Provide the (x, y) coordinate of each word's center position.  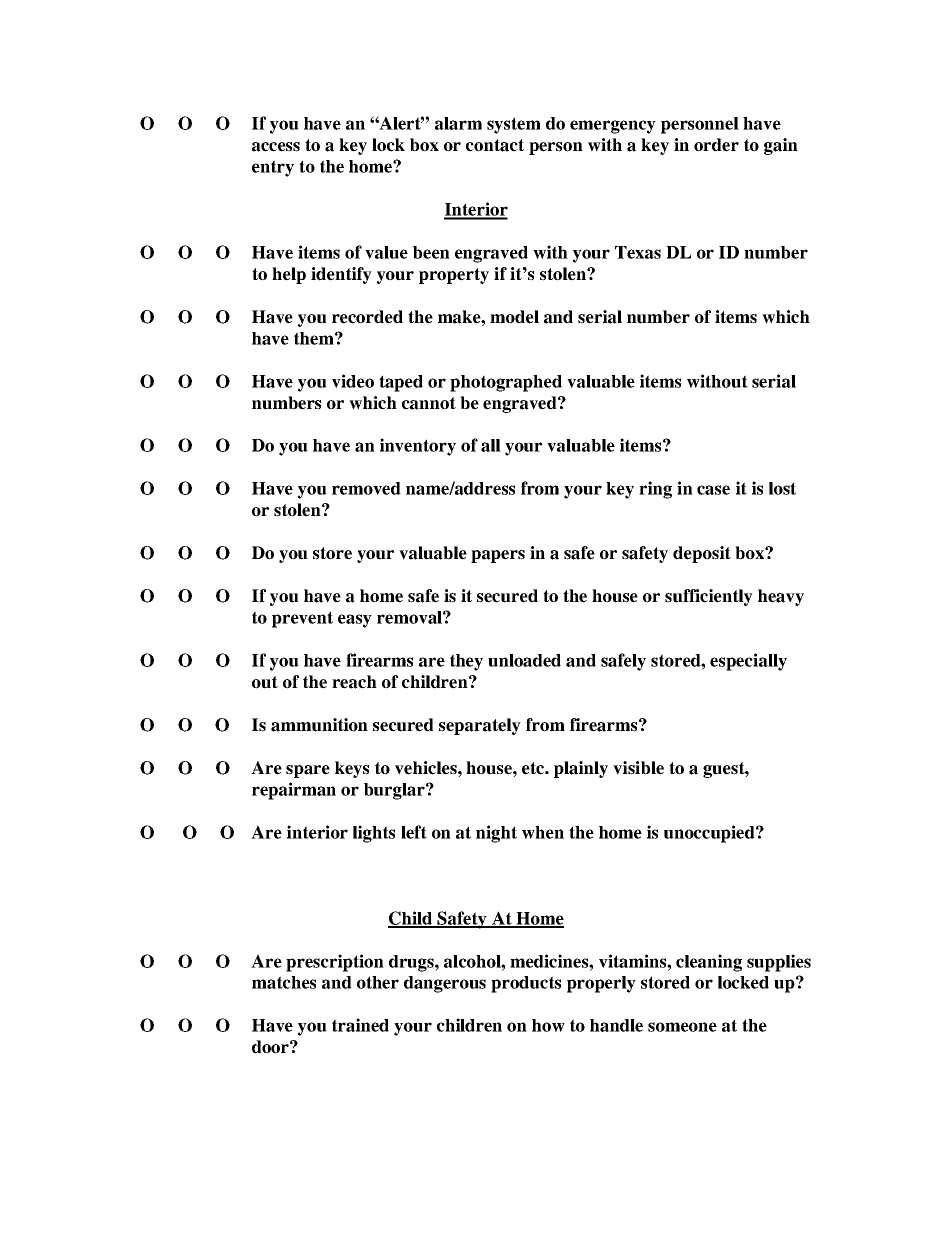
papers (498, 556)
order (716, 145)
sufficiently (709, 597)
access (276, 147)
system (514, 125)
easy (355, 621)
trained (360, 1025)
